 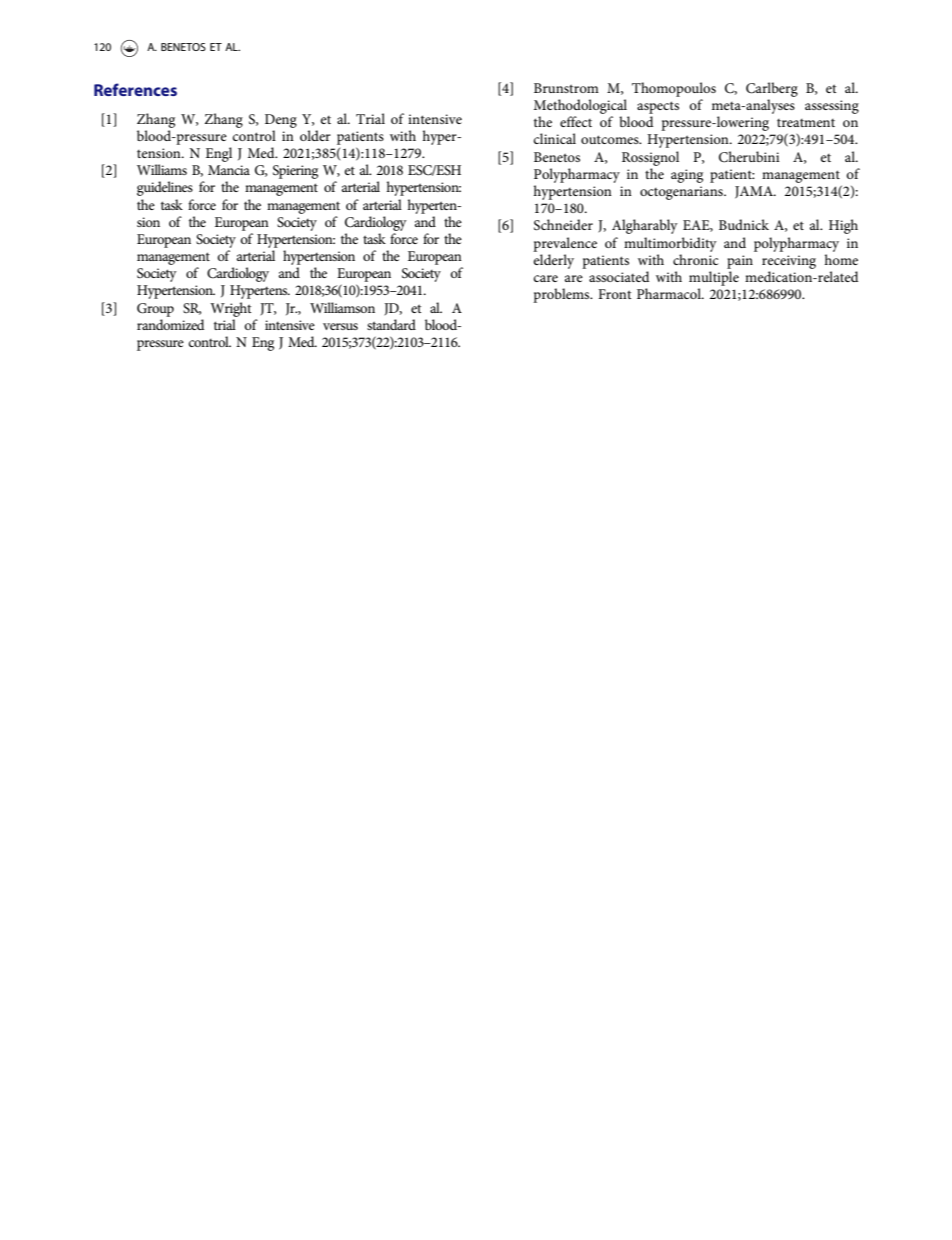 What do you see at coordinates (565, 244) in the image?
I see `prevalence` at bounding box center [565, 244].
